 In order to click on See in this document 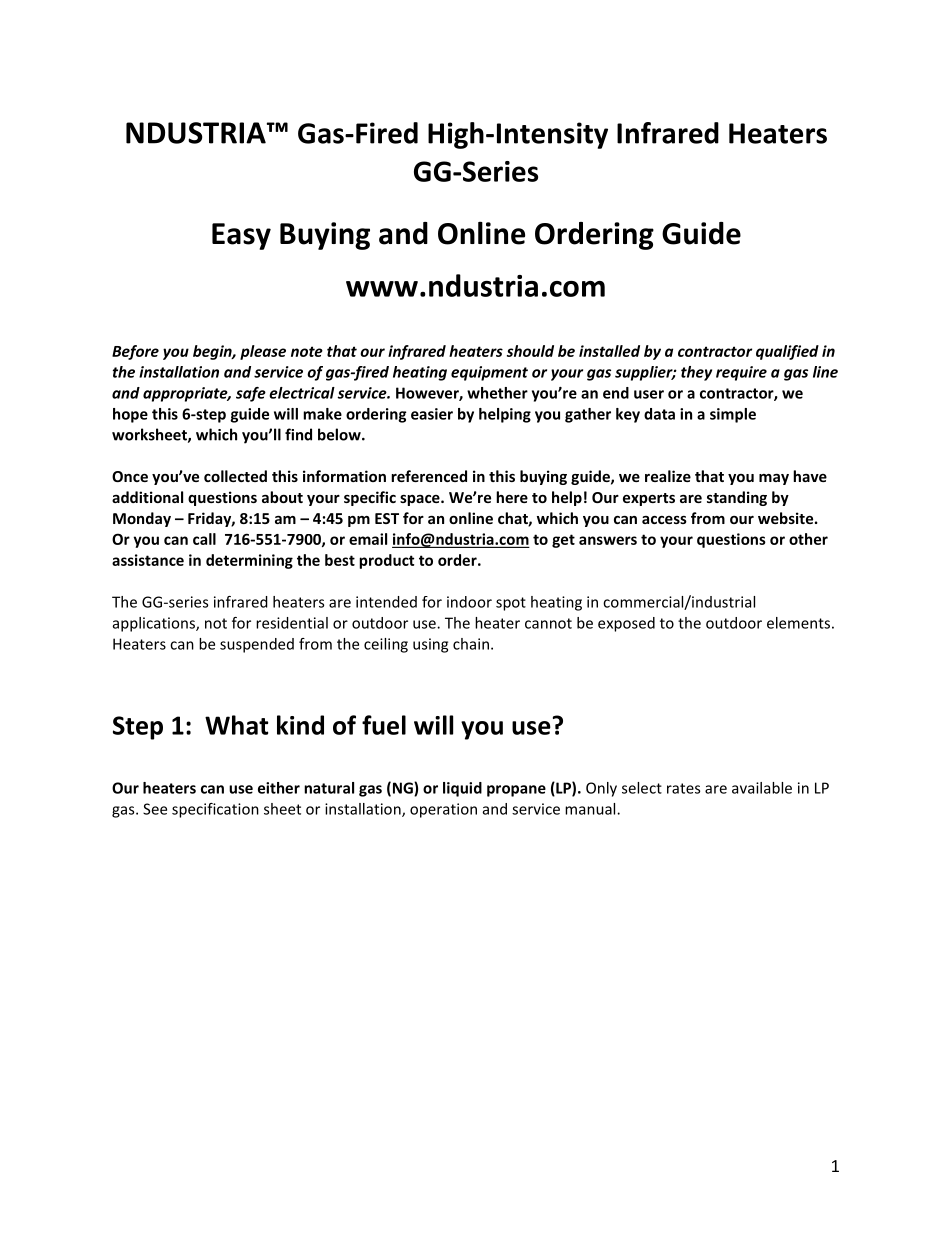, I will do `click(155, 809)`.
